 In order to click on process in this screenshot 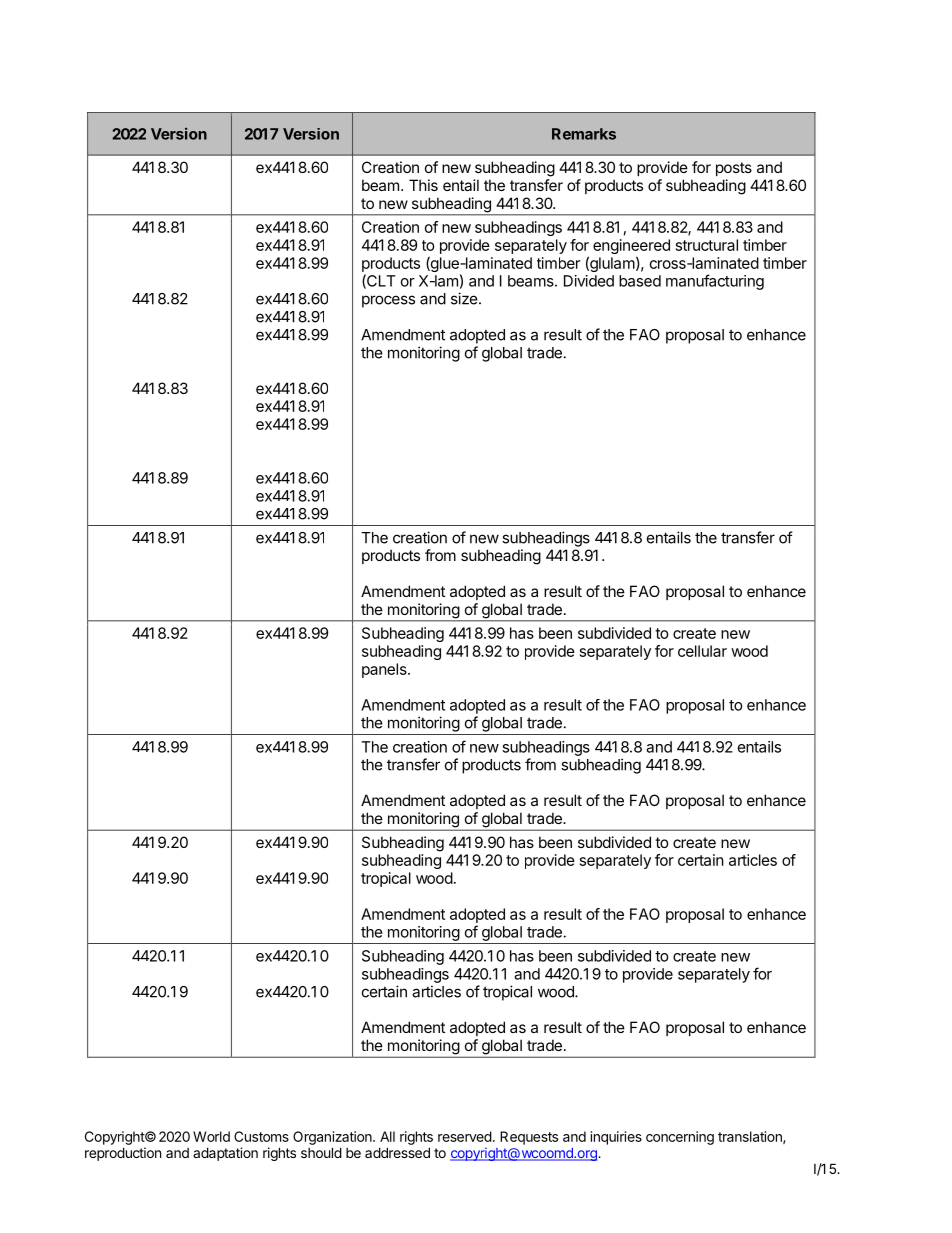, I will do `click(388, 301)`.
